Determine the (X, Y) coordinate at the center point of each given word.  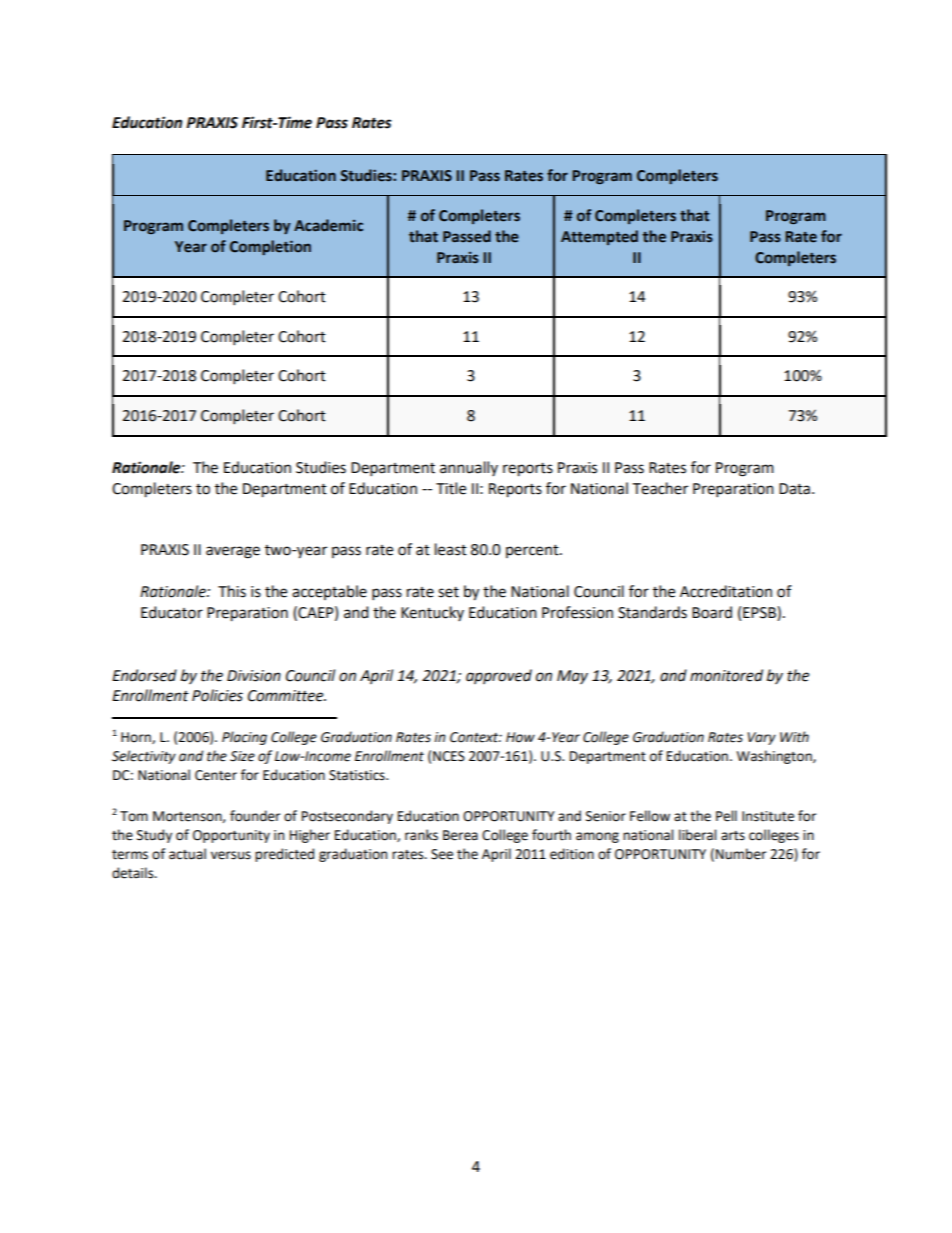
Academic (328, 225)
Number (741, 854)
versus (231, 855)
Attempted (599, 237)
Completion (270, 247)
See (442, 854)
